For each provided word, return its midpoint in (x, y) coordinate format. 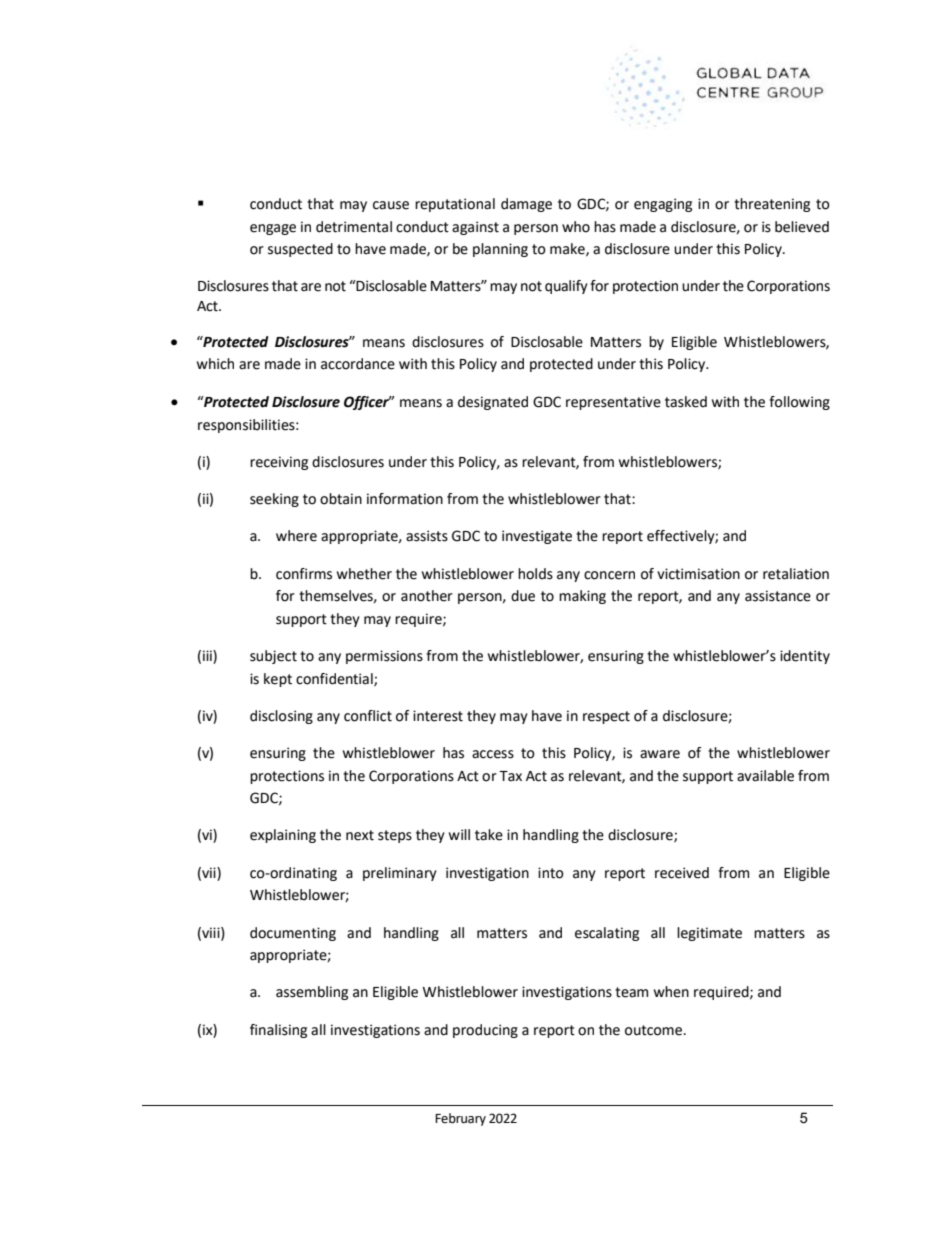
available (765, 776)
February (460, 1119)
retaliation (796, 574)
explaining (283, 836)
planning (500, 250)
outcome (655, 1030)
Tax (510, 776)
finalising (278, 1031)
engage (273, 229)
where (296, 536)
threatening (772, 205)
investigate (537, 537)
